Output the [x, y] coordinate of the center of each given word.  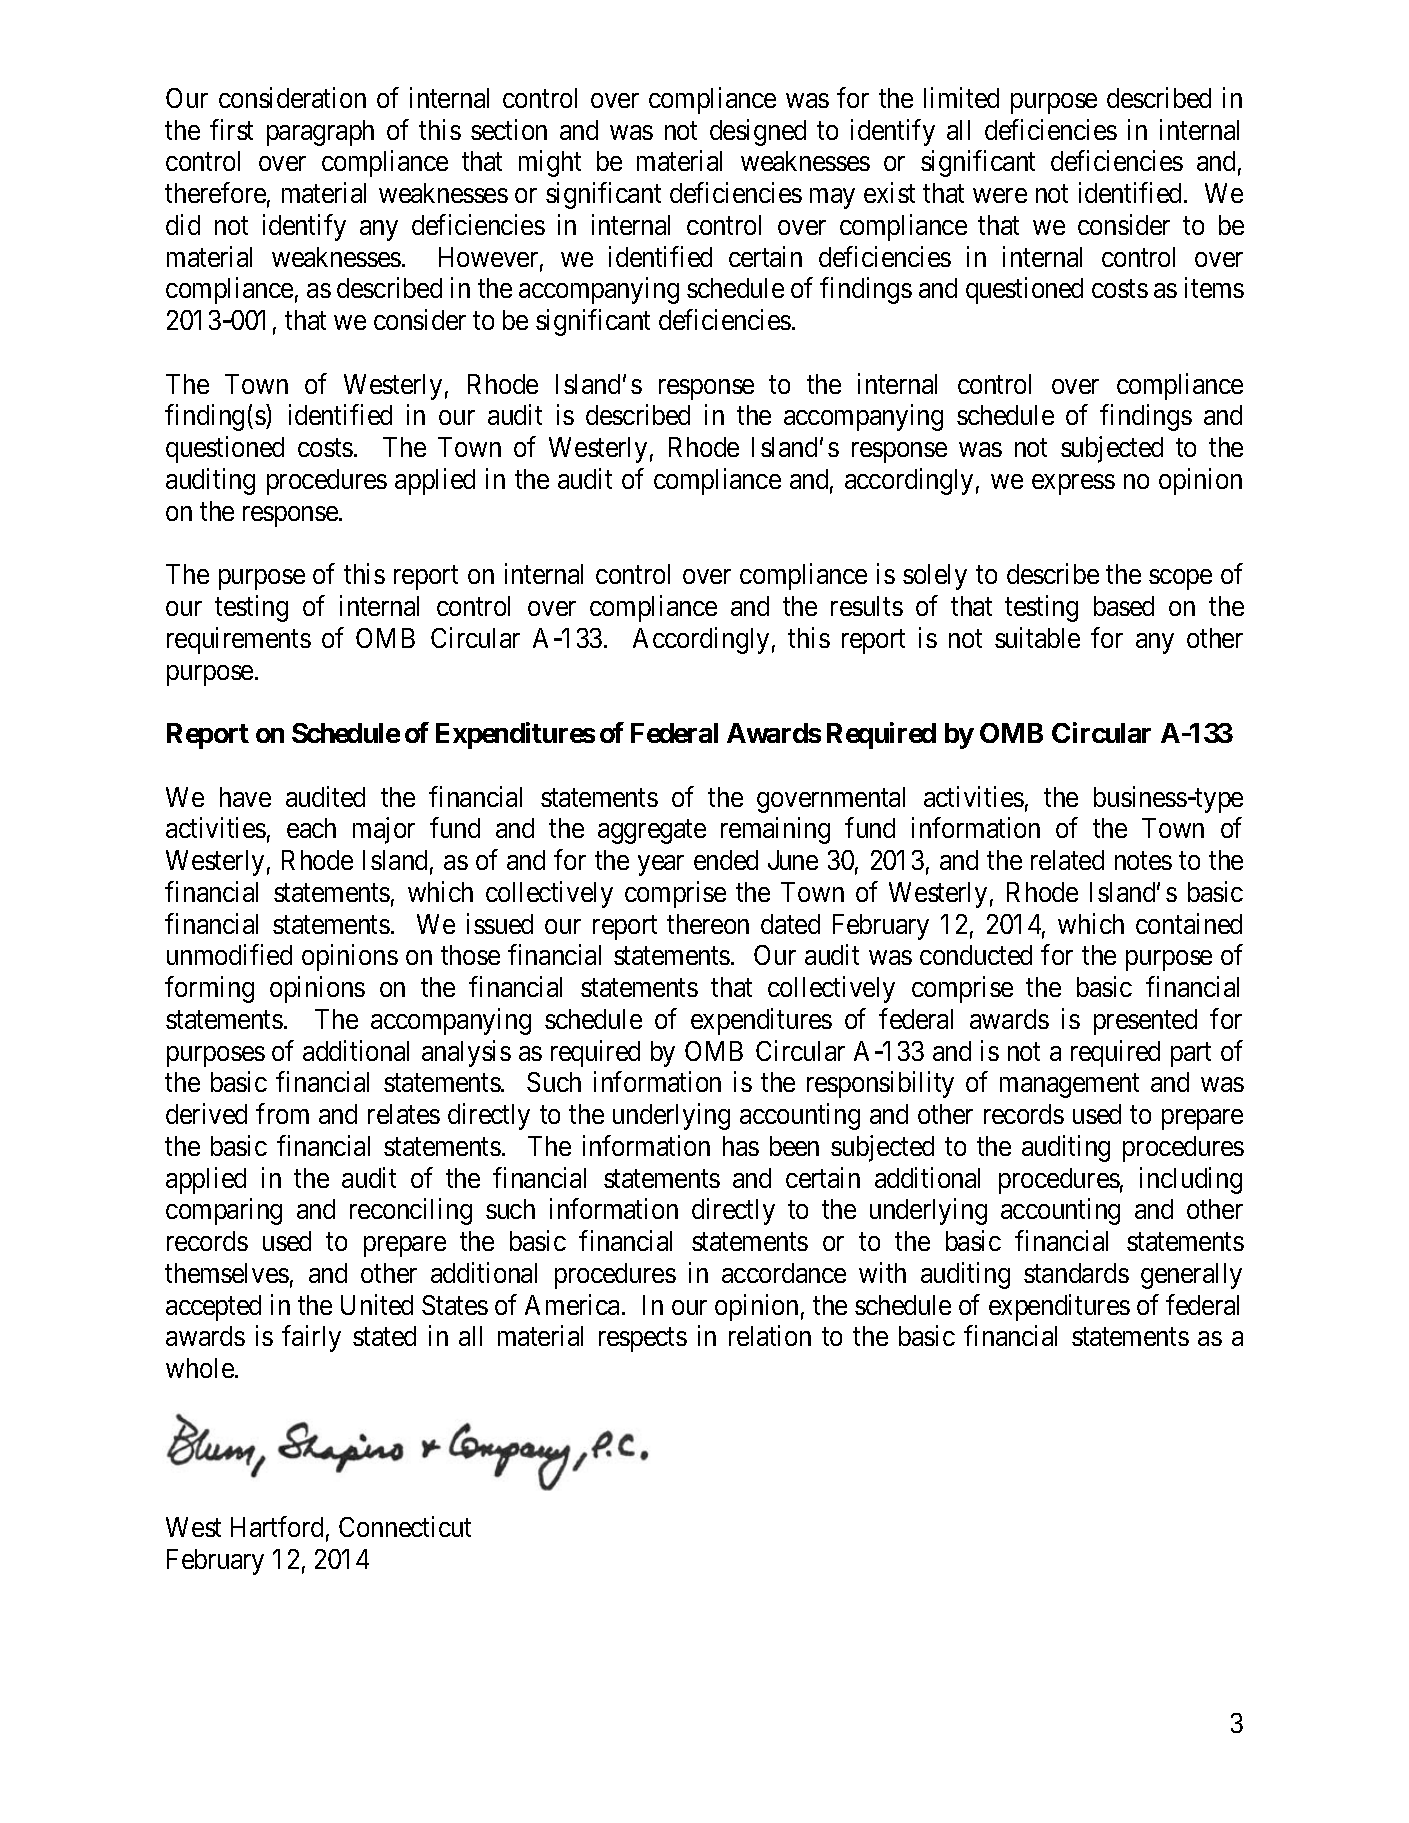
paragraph [320, 133]
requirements [239, 640]
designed [758, 132]
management [1069, 1086]
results [867, 606]
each [311, 828]
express [1073, 484]
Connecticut [405, 1526]
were [1000, 195]
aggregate [652, 832]
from [282, 1113]
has [741, 1146]
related [1067, 860]
